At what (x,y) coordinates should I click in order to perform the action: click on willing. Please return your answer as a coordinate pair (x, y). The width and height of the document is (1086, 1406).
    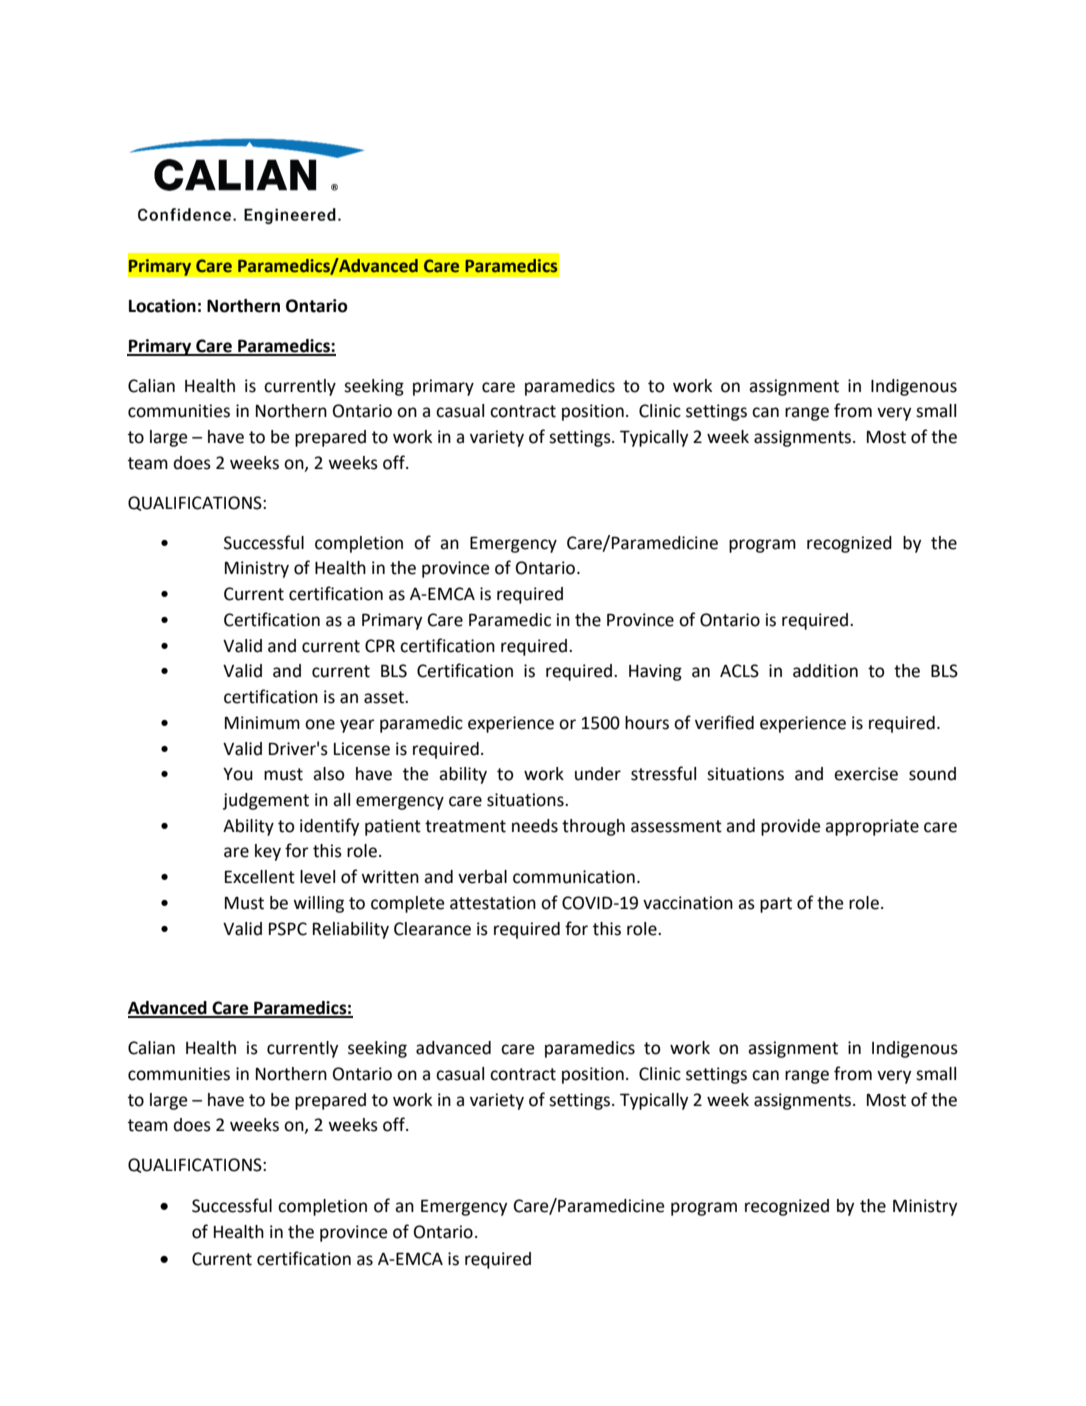
    Looking at the image, I should click on (318, 904).
